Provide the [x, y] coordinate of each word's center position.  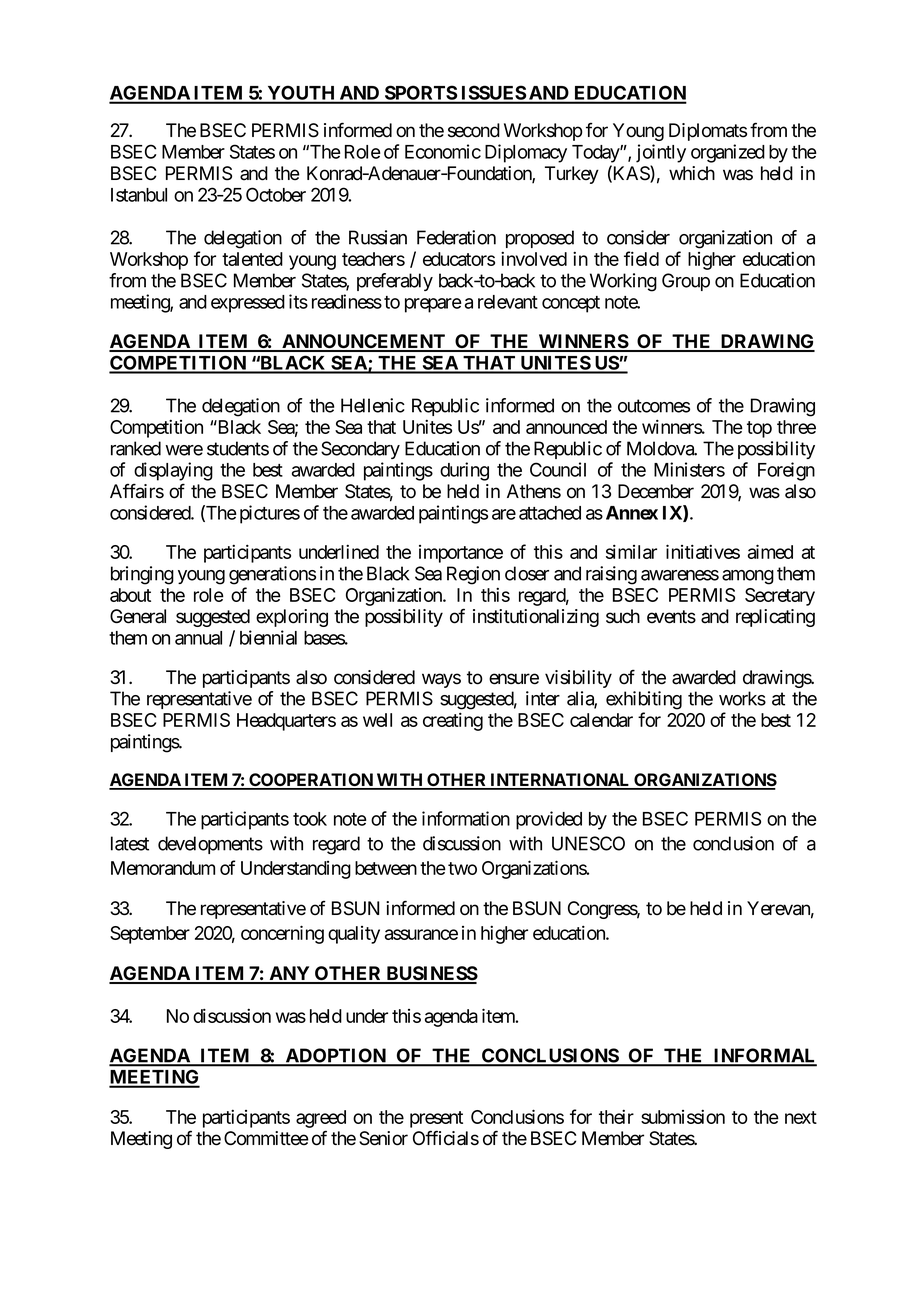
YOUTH [301, 94]
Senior [383, 1138]
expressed [248, 304]
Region [473, 575]
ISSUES [493, 94]
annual [198, 638]
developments [210, 845]
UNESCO [588, 843]
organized [728, 153]
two [462, 868]
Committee [266, 1138]
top [759, 429]
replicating [775, 618]
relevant [508, 302]
